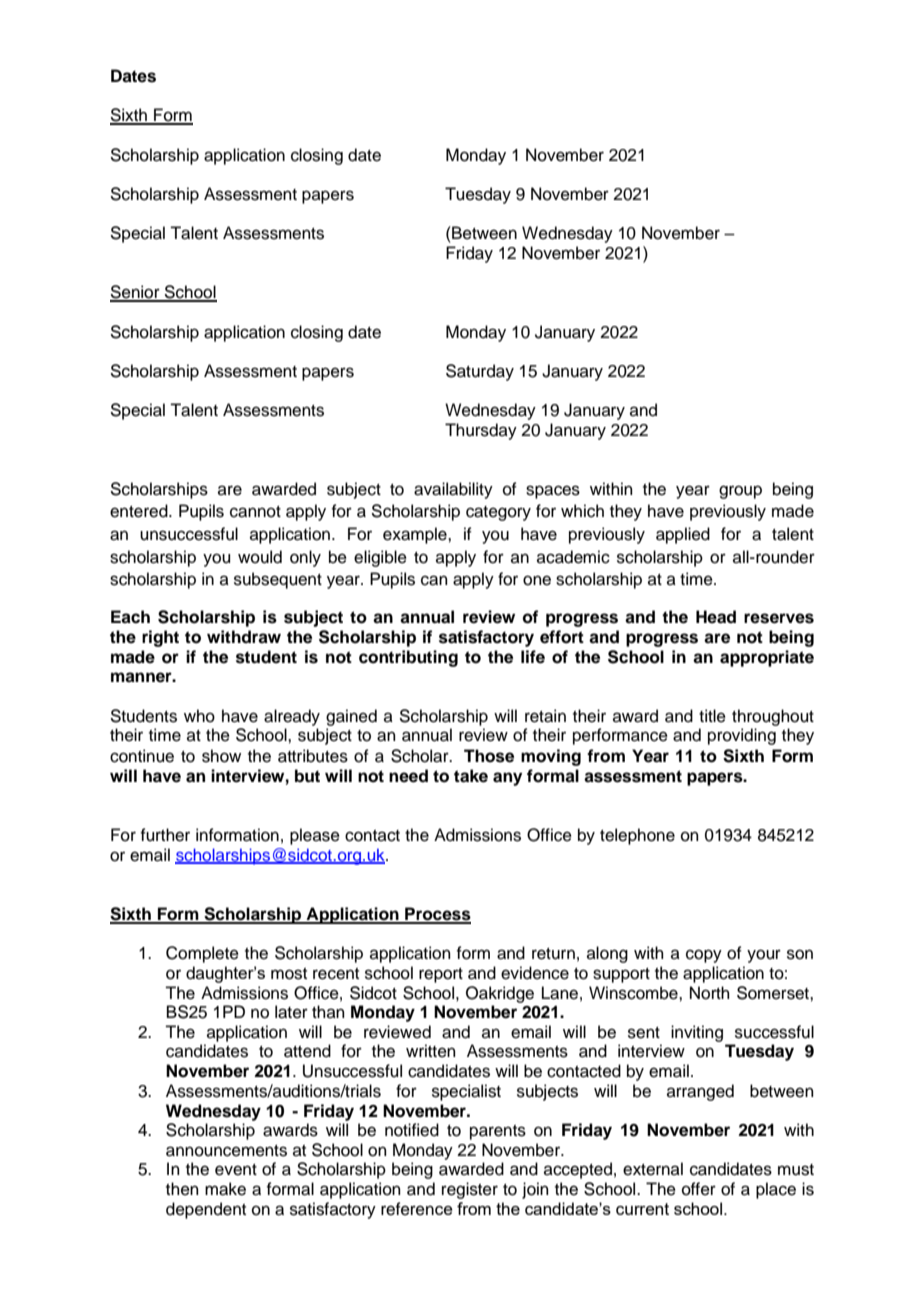 Image resolution: width=924 pixels, height=1308 pixels. What do you see at coordinates (699, 1189) in the screenshot?
I see `offer` at bounding box center [699, 1189].
